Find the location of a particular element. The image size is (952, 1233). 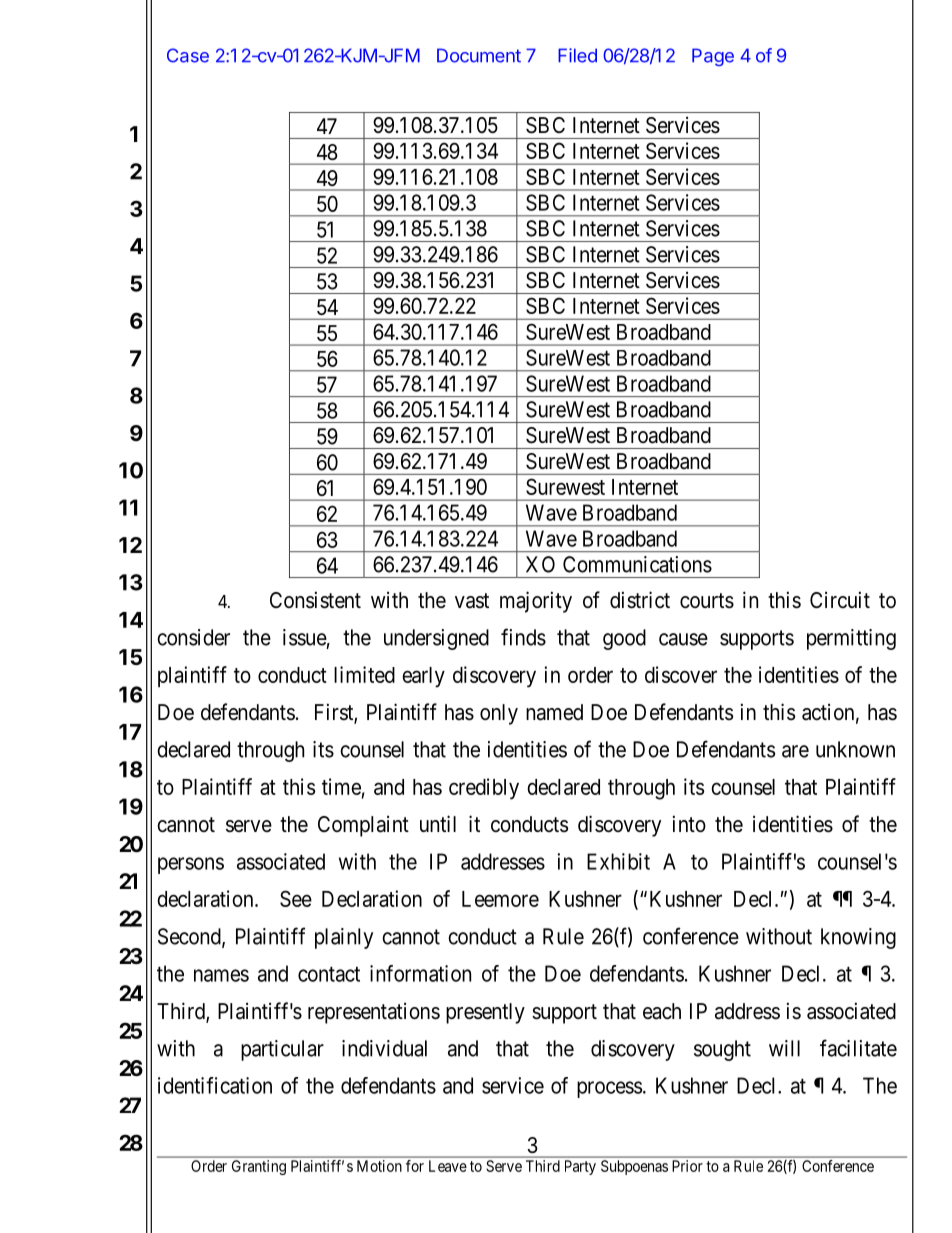

unknown is located at coordinates (855, 749).
